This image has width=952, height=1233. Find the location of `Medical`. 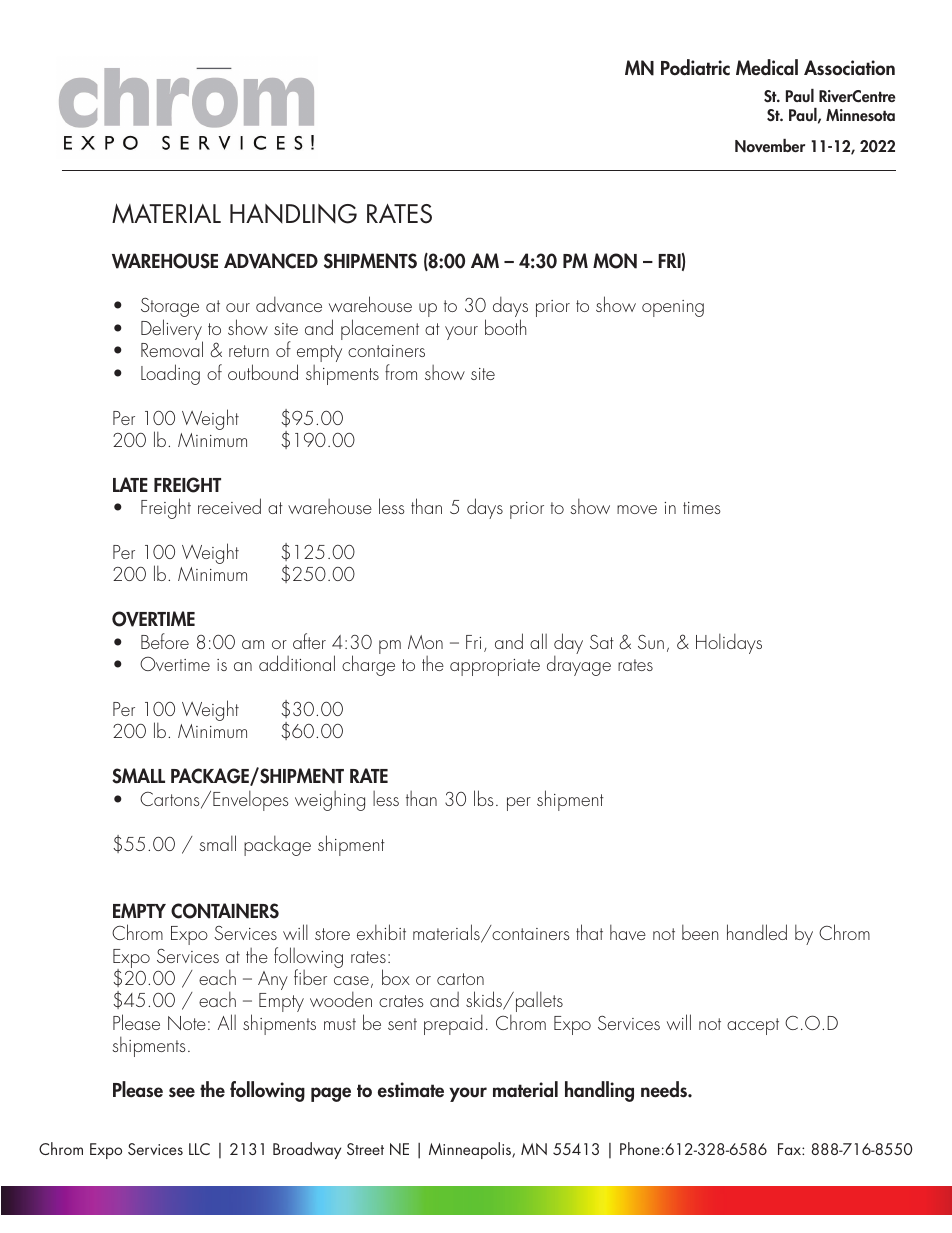

Medical is located at coordinates (767, 67).
